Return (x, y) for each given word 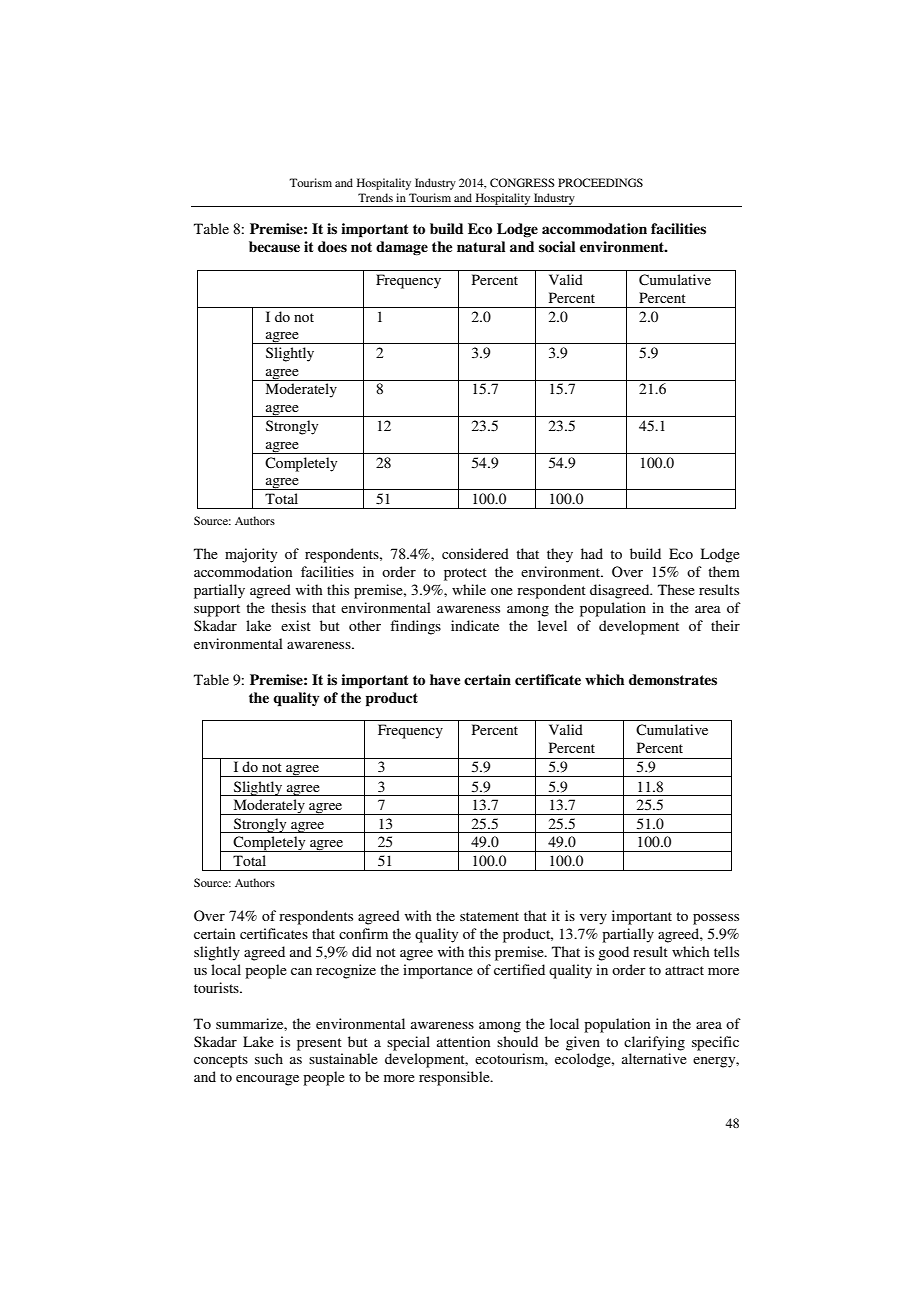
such (269, 1058)
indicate (475, 625)
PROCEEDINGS (600, 182)
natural (481, 246)
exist (296, 625)
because (274, 247)
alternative (654, 1058)
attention (463, 1041)
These (676, 589)
